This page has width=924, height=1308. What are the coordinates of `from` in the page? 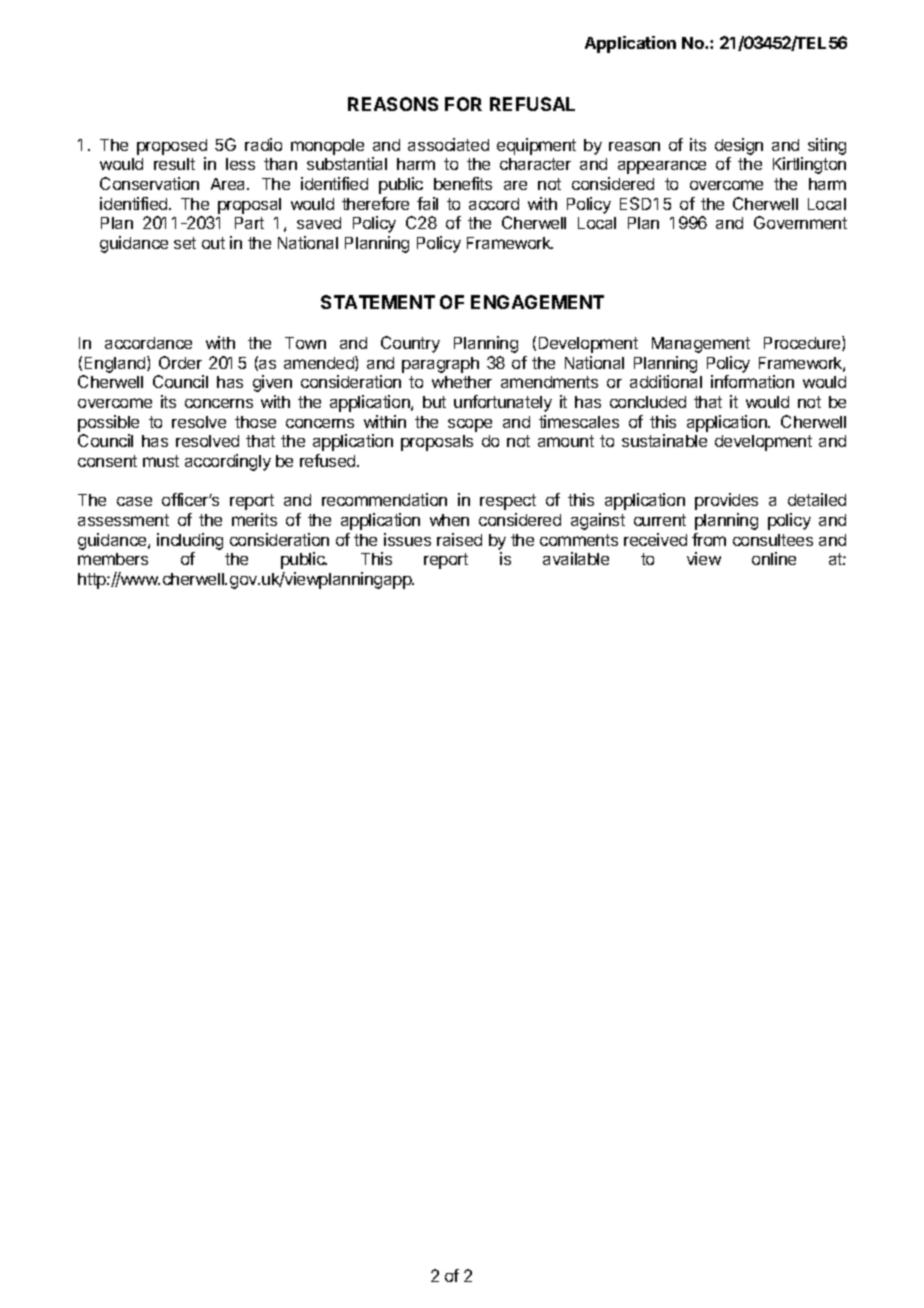 It's located at (709, 539).
